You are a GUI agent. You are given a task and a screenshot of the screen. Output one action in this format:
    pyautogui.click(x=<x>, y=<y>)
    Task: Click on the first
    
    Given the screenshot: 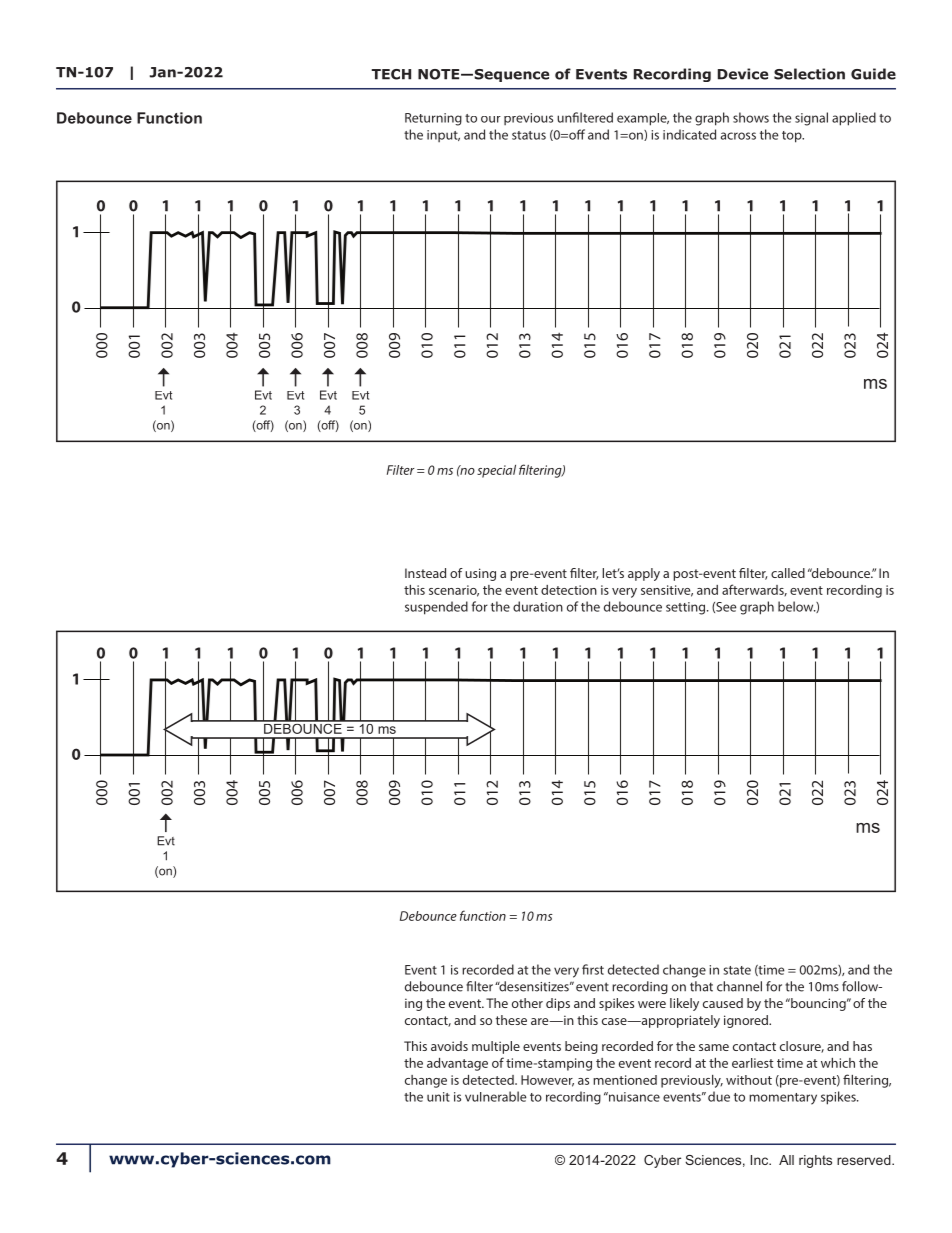 What is the action you would take?
    pyautogui.click(x=593, y=969)
